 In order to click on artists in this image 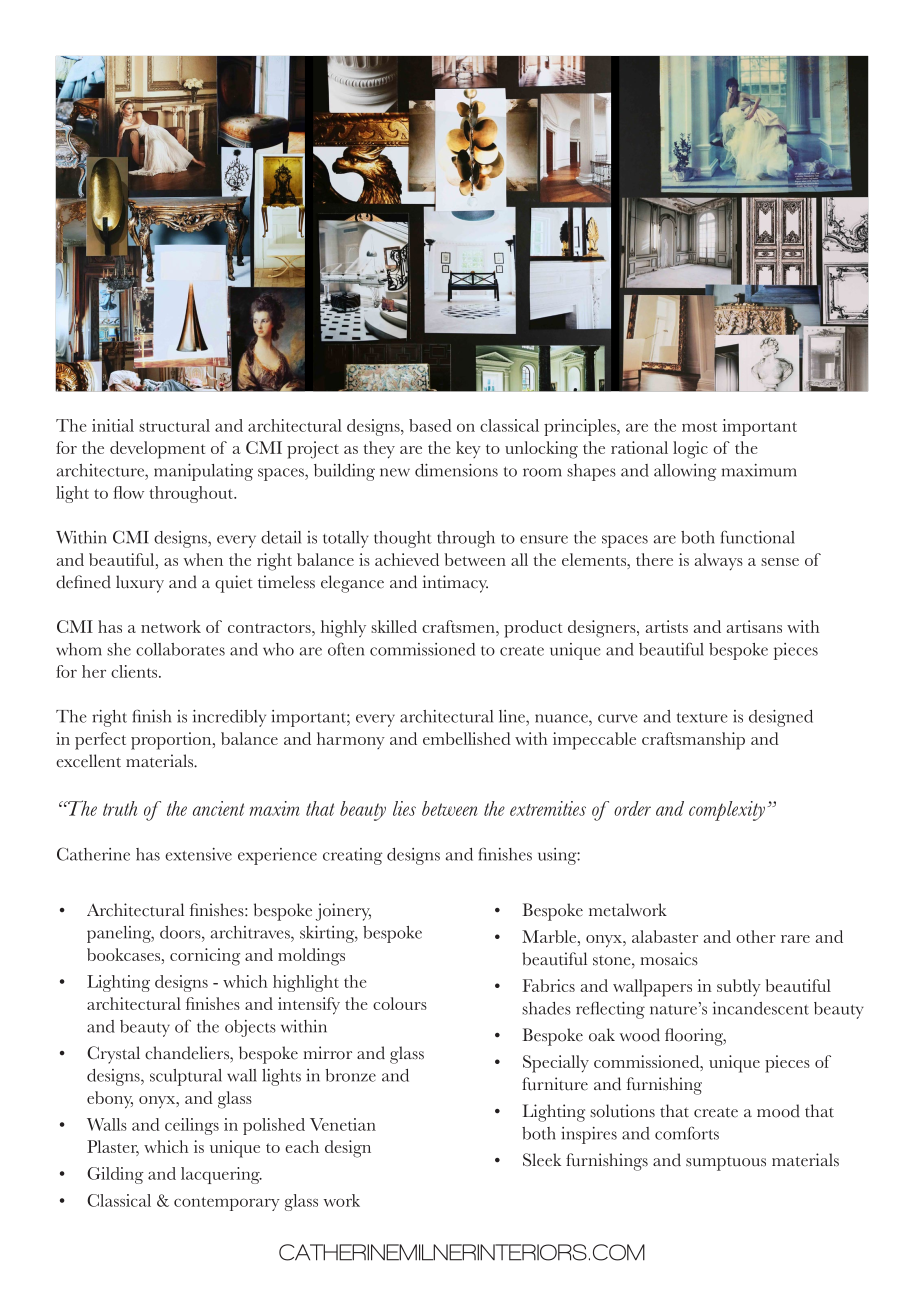, I will do `click(666, 626)`.
